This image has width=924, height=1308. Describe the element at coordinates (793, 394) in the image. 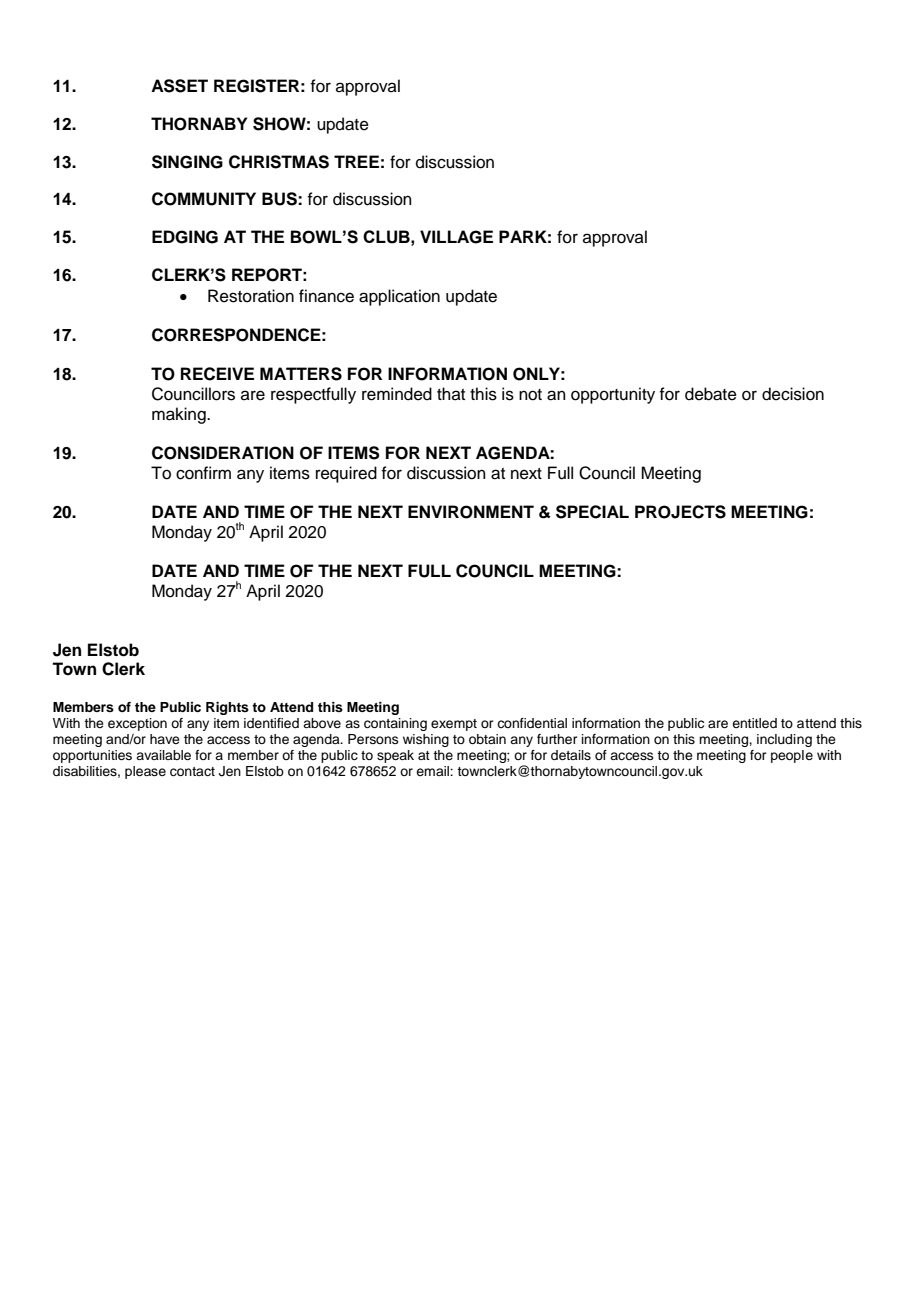

I see `decision` at that location.
